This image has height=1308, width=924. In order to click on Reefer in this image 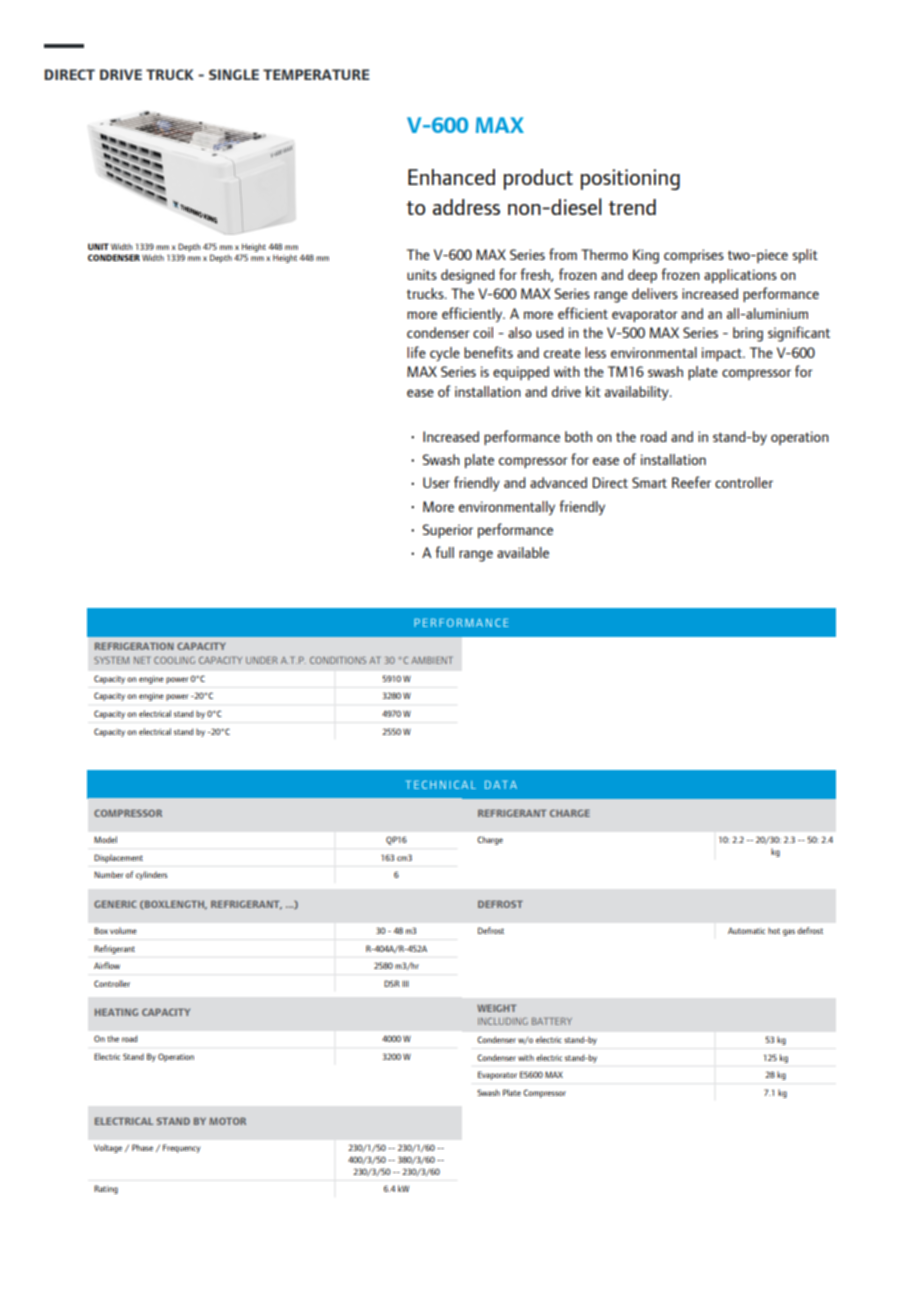, I will do `click(691, 482)`.
